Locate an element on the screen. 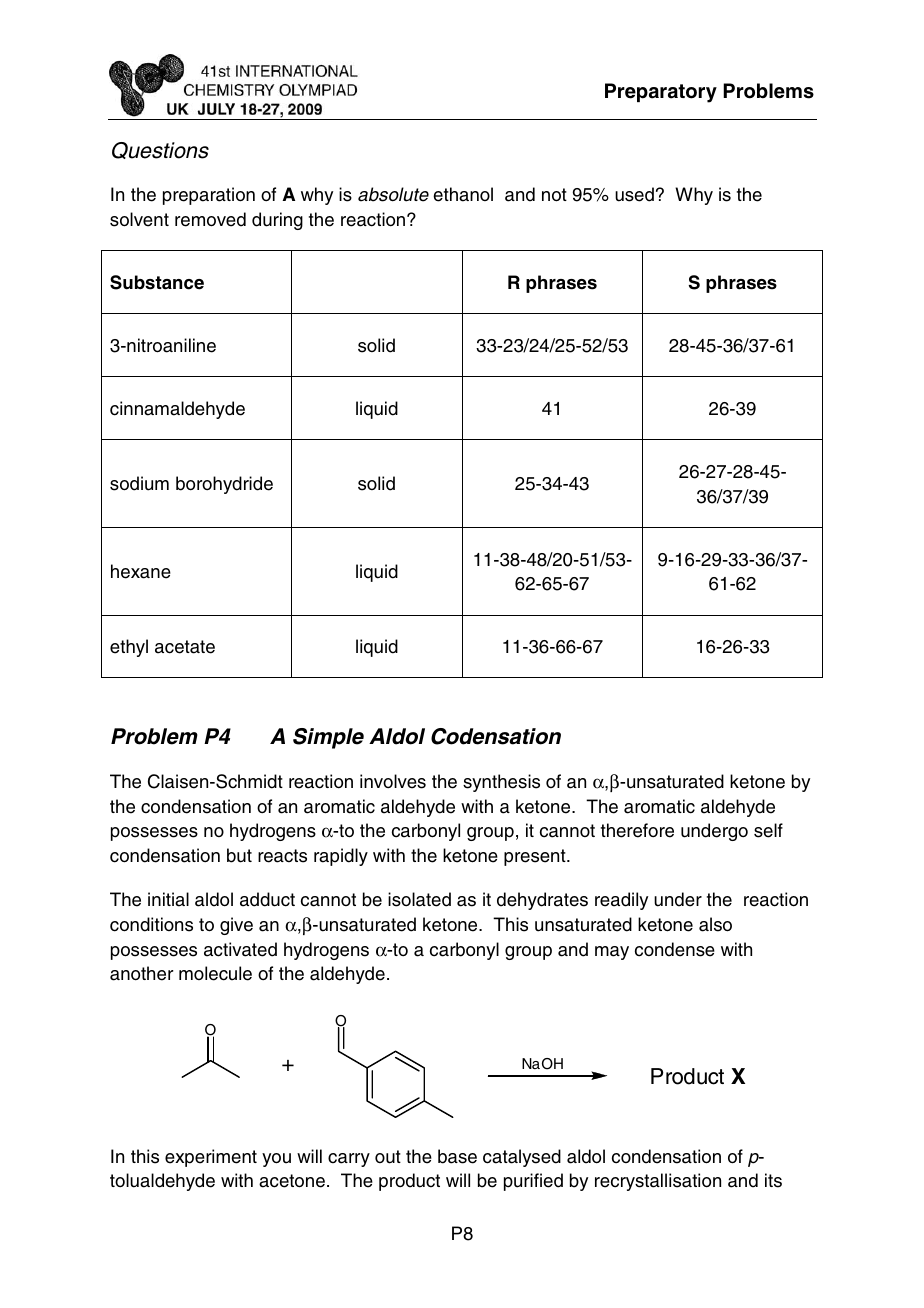 This screenshot has width=924, height=1308. isolated is located at coordinates (419, 899).
